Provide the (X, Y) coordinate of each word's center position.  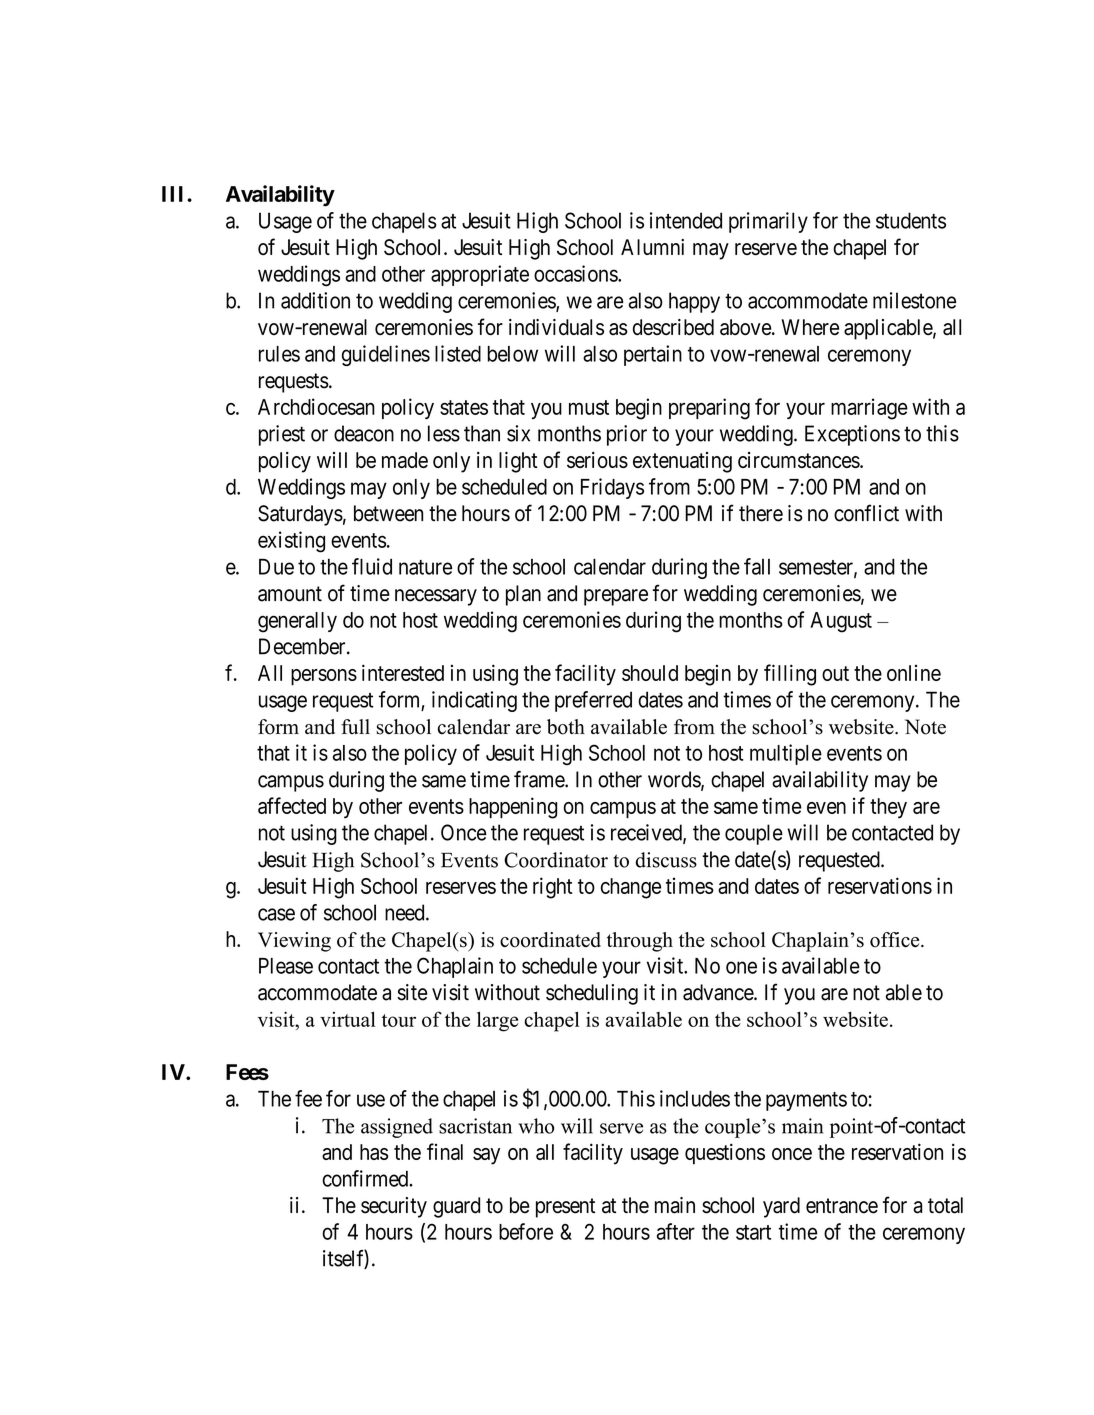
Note (925, 727)
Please (286, 966)
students (911, 220)
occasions (576, 273)
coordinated (550, 940)
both (566, 727)
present (565, 1208)
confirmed (366, 1178)
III (175, 194)
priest (282, 435)
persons (324, 677)
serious (597, 460)
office (896, 940)
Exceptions (852, 435)
